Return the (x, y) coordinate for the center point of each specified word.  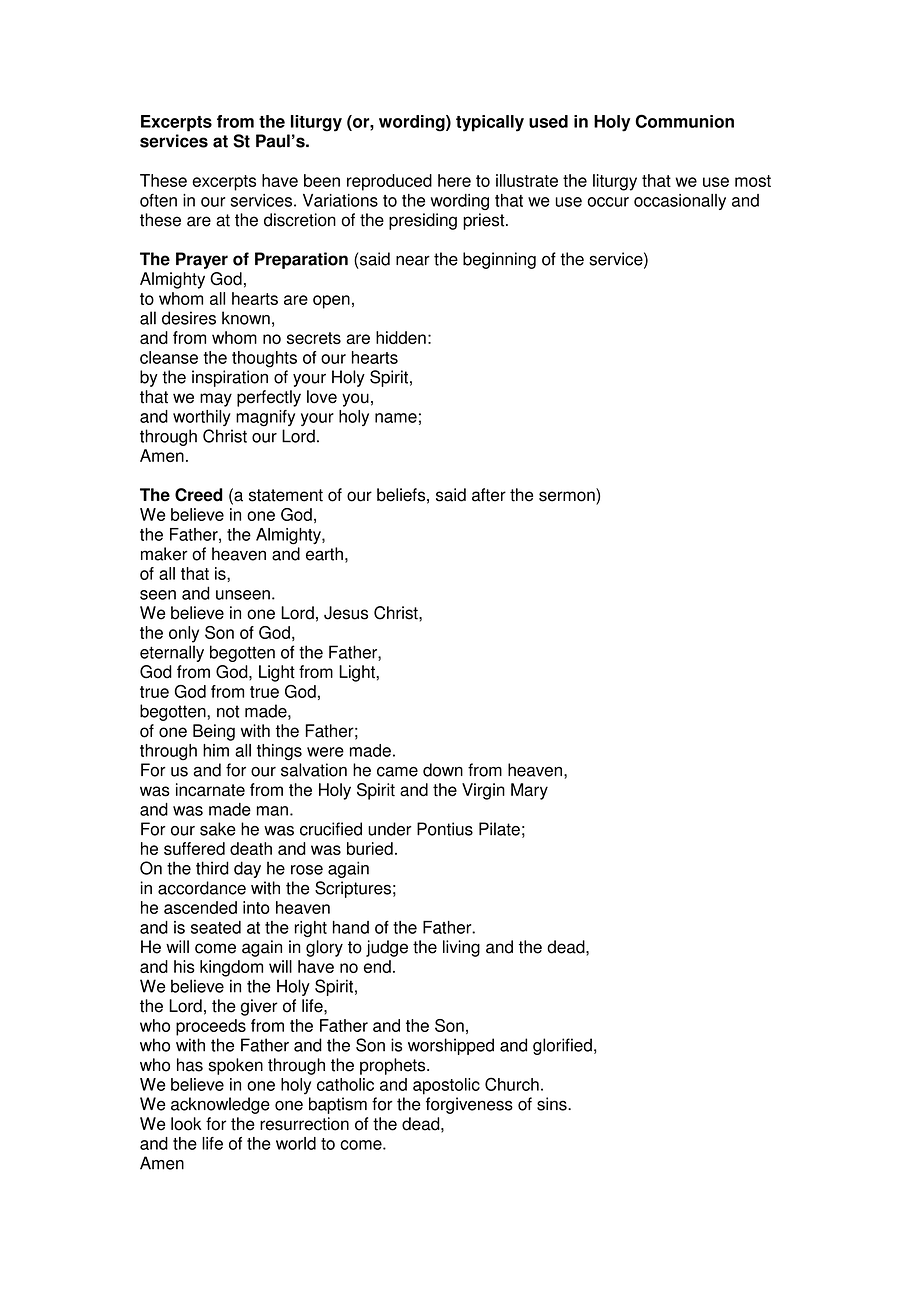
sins (553, 1104)
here (454, 180)
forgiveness (469, 1105)
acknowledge (220, 1105)
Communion (684, 121)
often (158, 200)
